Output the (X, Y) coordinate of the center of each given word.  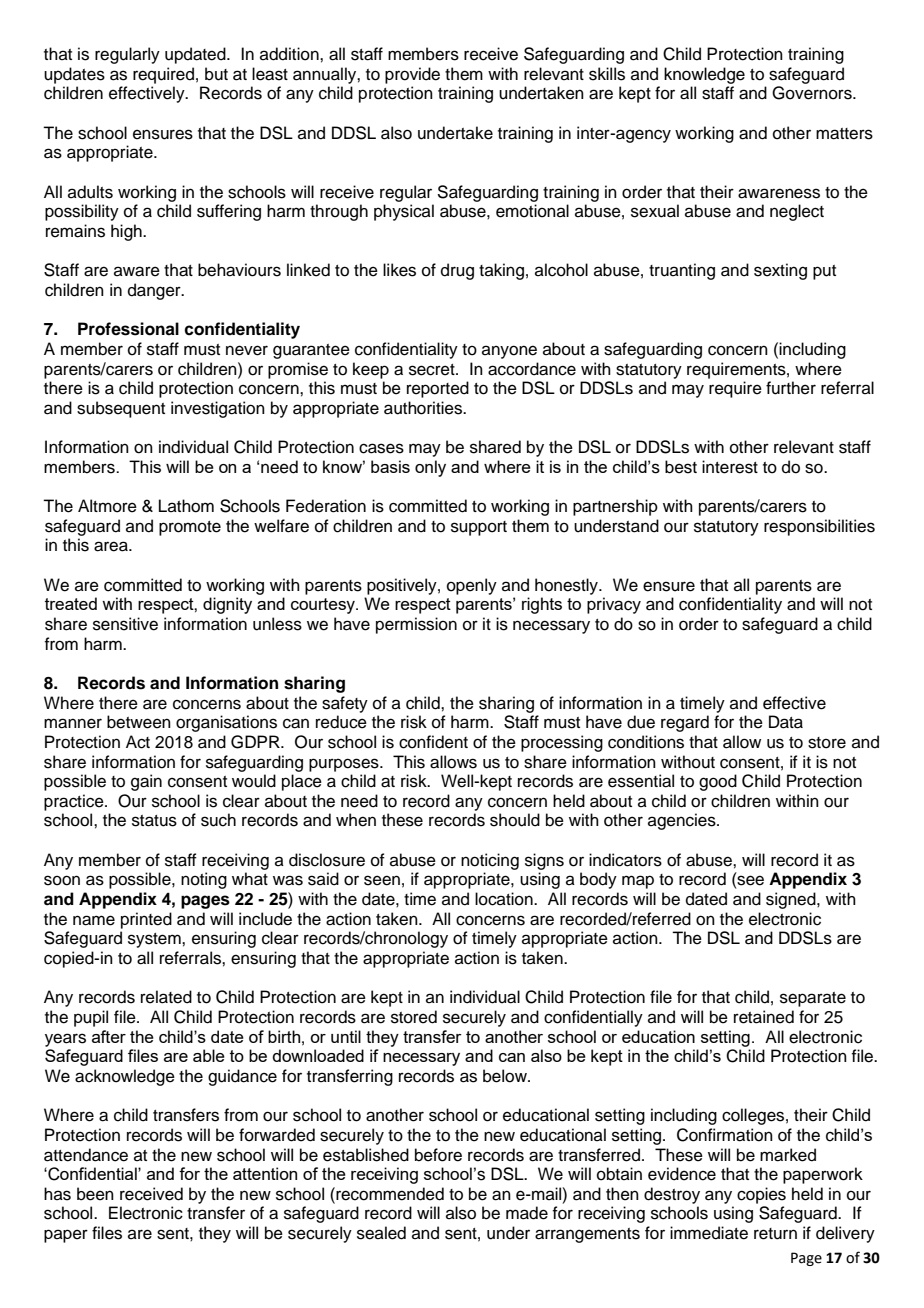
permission (416, 625)
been (95, 1194)
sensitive (125, 624)
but (216, 74)
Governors (813, 93)
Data (786, 722)
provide (412, 75)
